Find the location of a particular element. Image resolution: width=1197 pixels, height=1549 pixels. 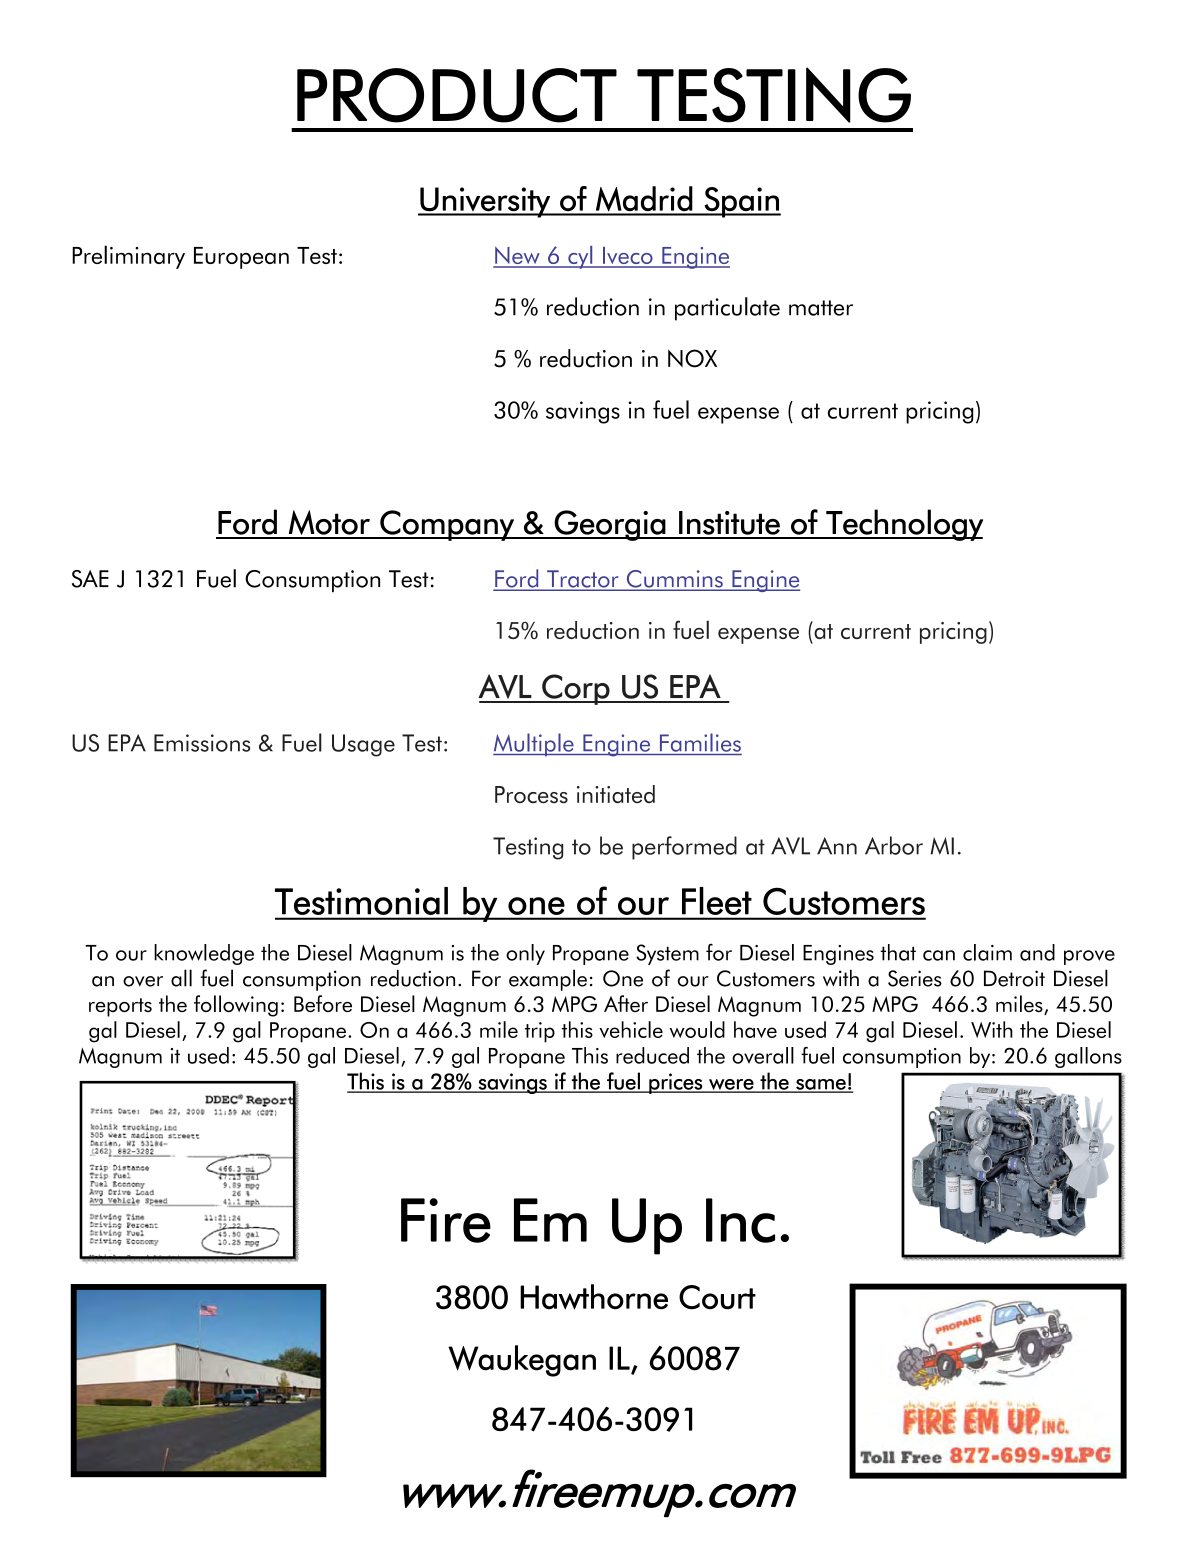

Spain is located at coordinates (741, 202).
